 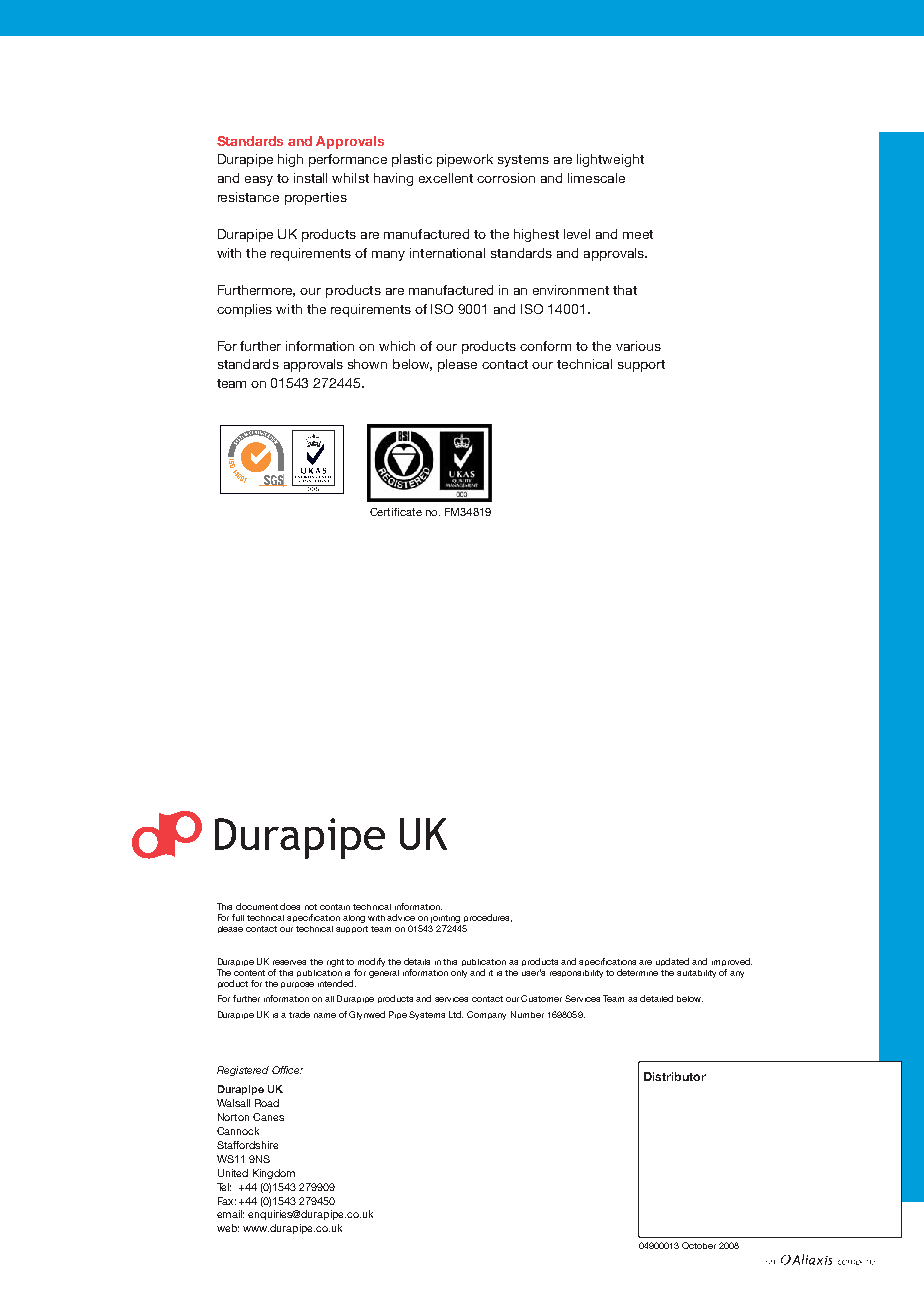 What do you see at coordinates (459, 974) in the image?
I see `only` at bounding box center [459, 974].
